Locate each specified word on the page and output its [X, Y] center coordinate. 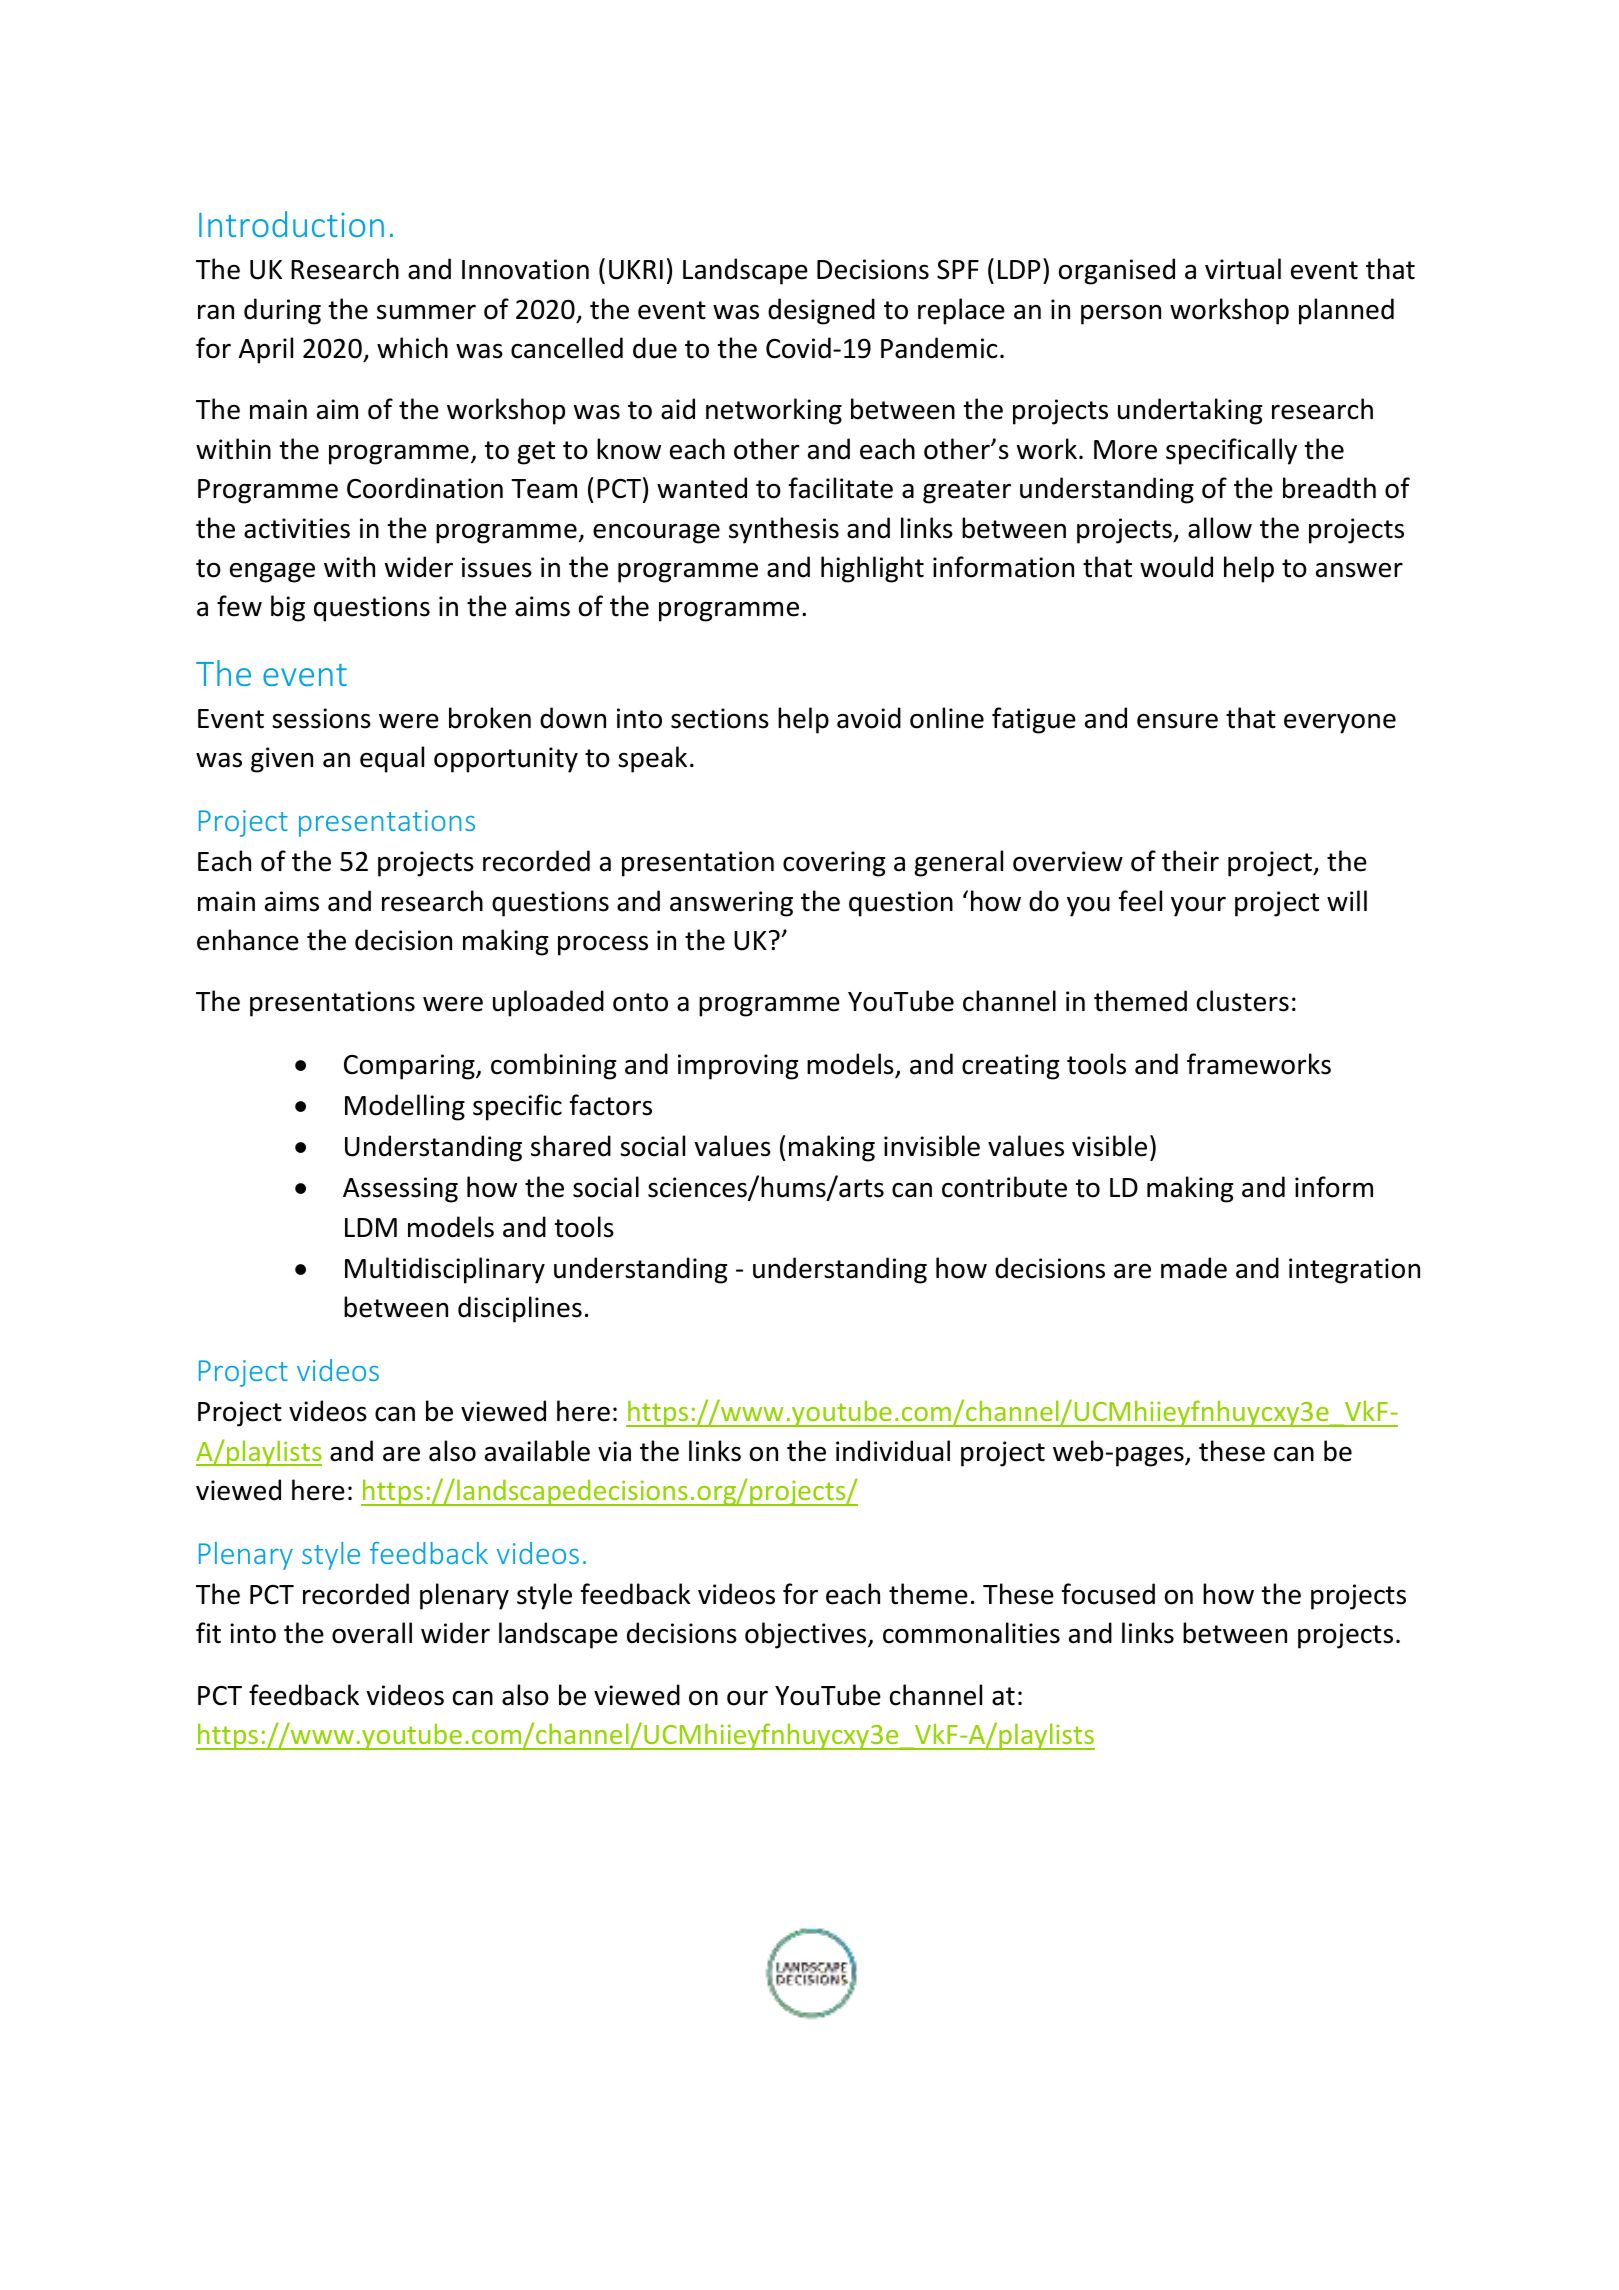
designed [821, 311]
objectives [807, 1635]
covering [834, 864]
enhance [248, 940]
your [1198, 906]
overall [372, 1633]
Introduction [291, 224]
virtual [1243, 269]
